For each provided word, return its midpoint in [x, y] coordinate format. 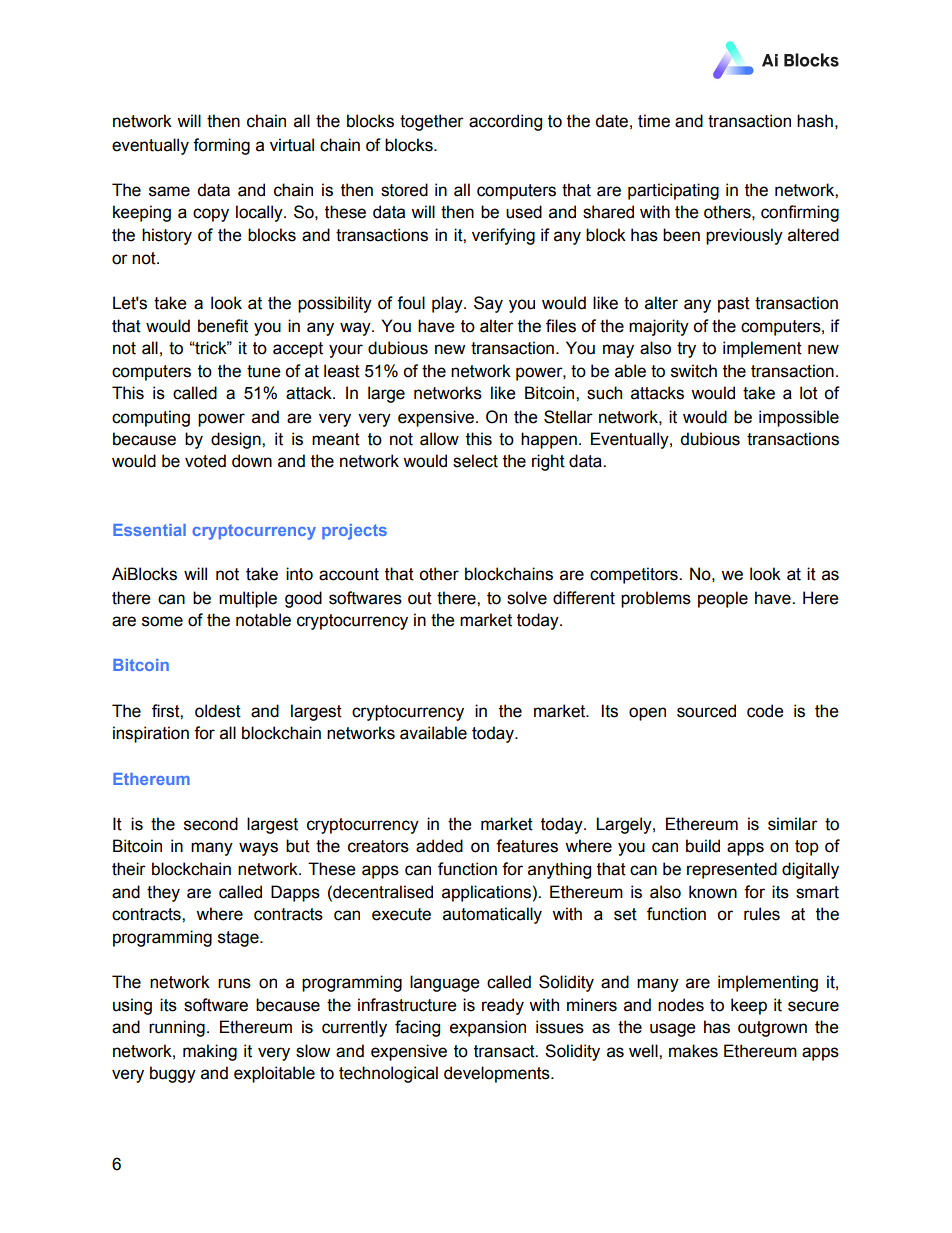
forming [221, 146]
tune [263, 371]
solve [527, 598]
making [210, 1052]
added [439, 846]
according [505, 122]
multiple [248, 599]
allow [439, 439]
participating [673, 191]
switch [694, 371]
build [703, 846]
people [723, 599]
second [211, 824]
